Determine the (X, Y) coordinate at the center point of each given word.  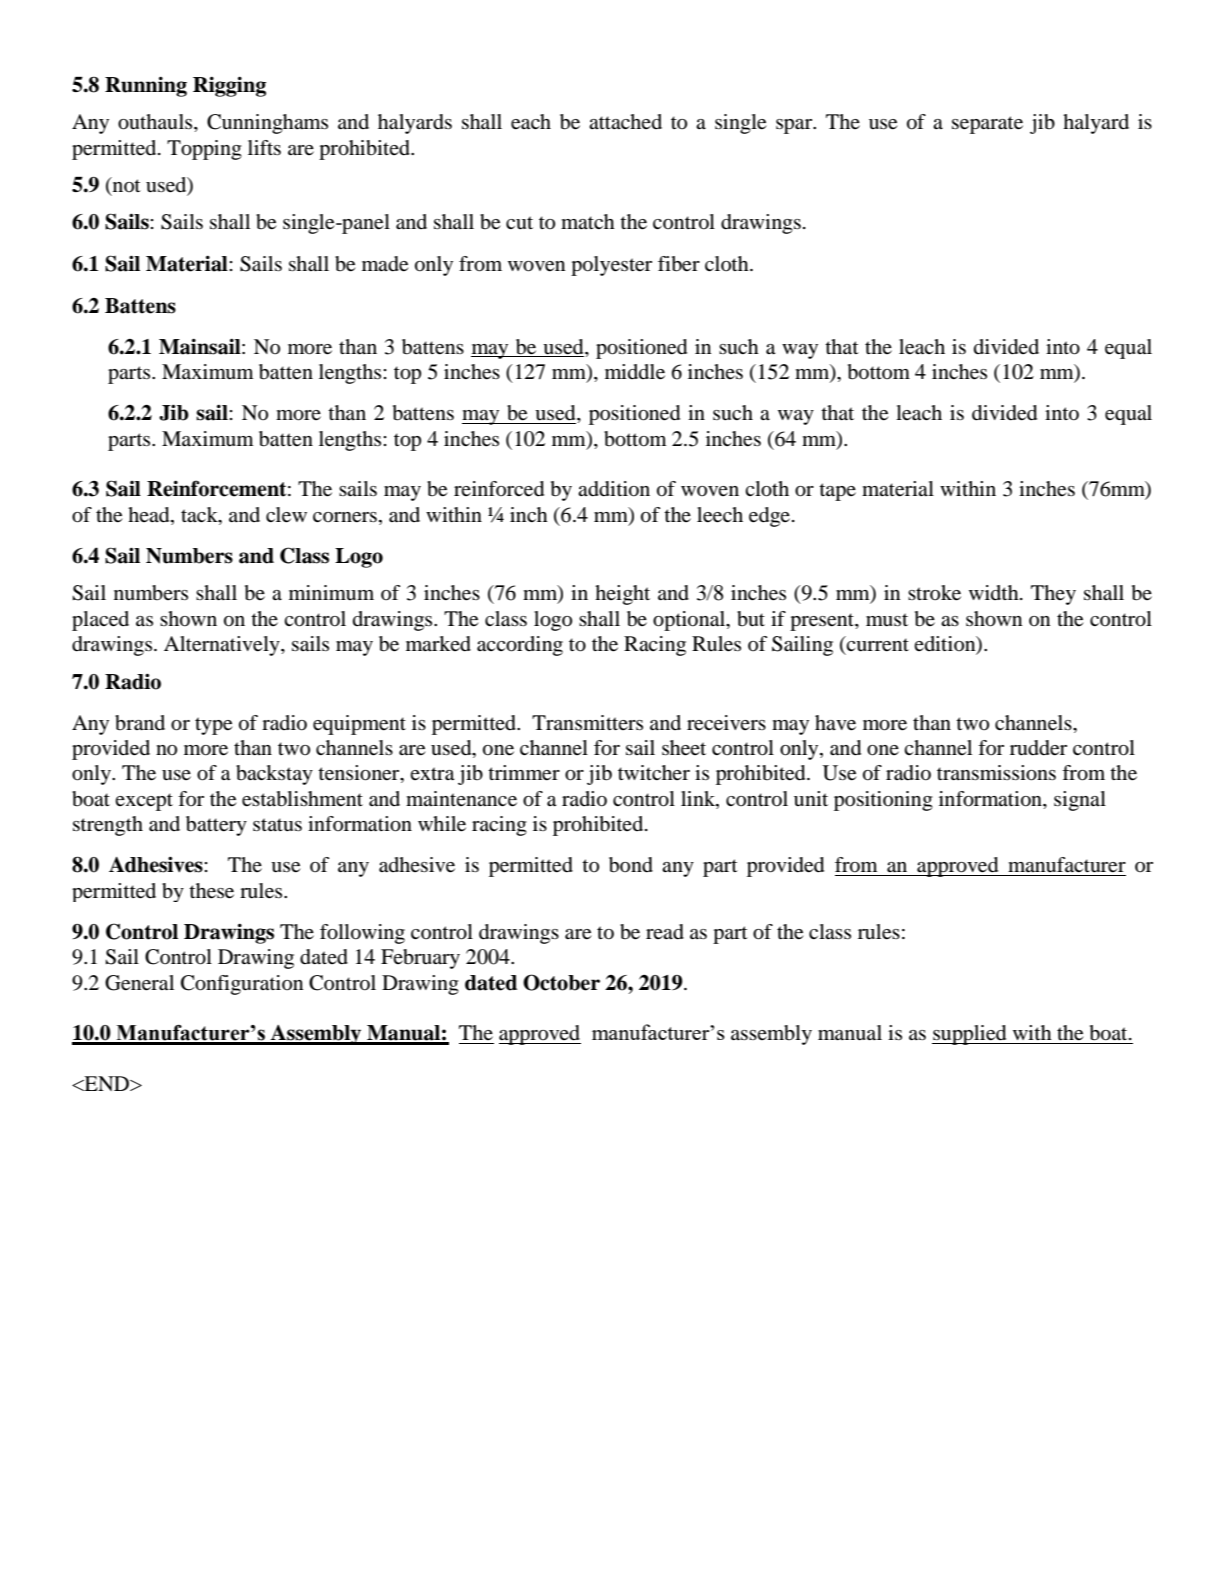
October (561, 982)
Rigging (229, 86)
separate (987, 125)
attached (625, 121)
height (622, 595)
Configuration (242, 985)
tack (200, 514)
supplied (970, 1035)
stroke (934, 593)
